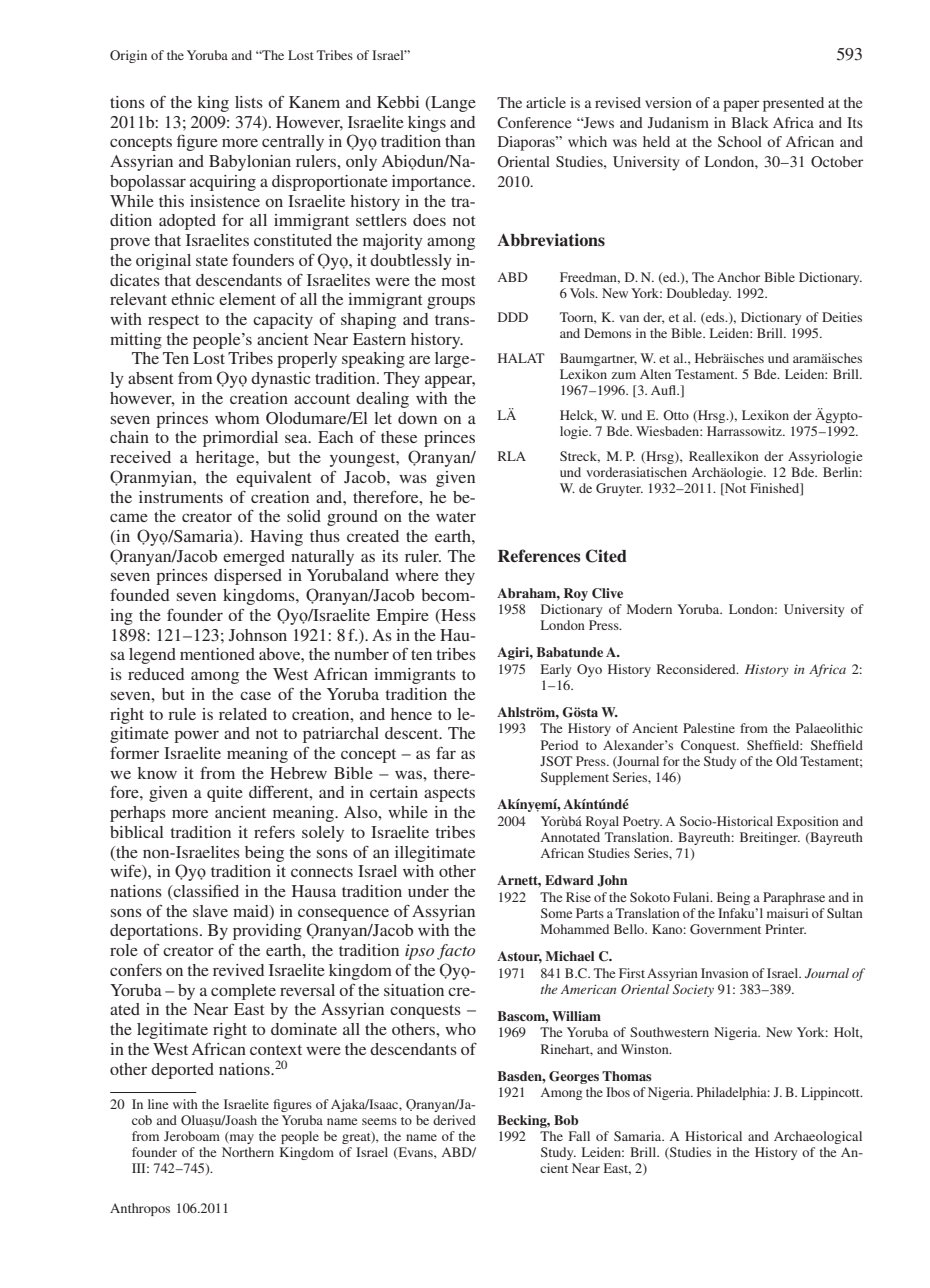 This image has width=930, height=1288. What do you see at coordinates (217, 654) in the image?
I see `mentioned` at bounding box center [217, 654].
